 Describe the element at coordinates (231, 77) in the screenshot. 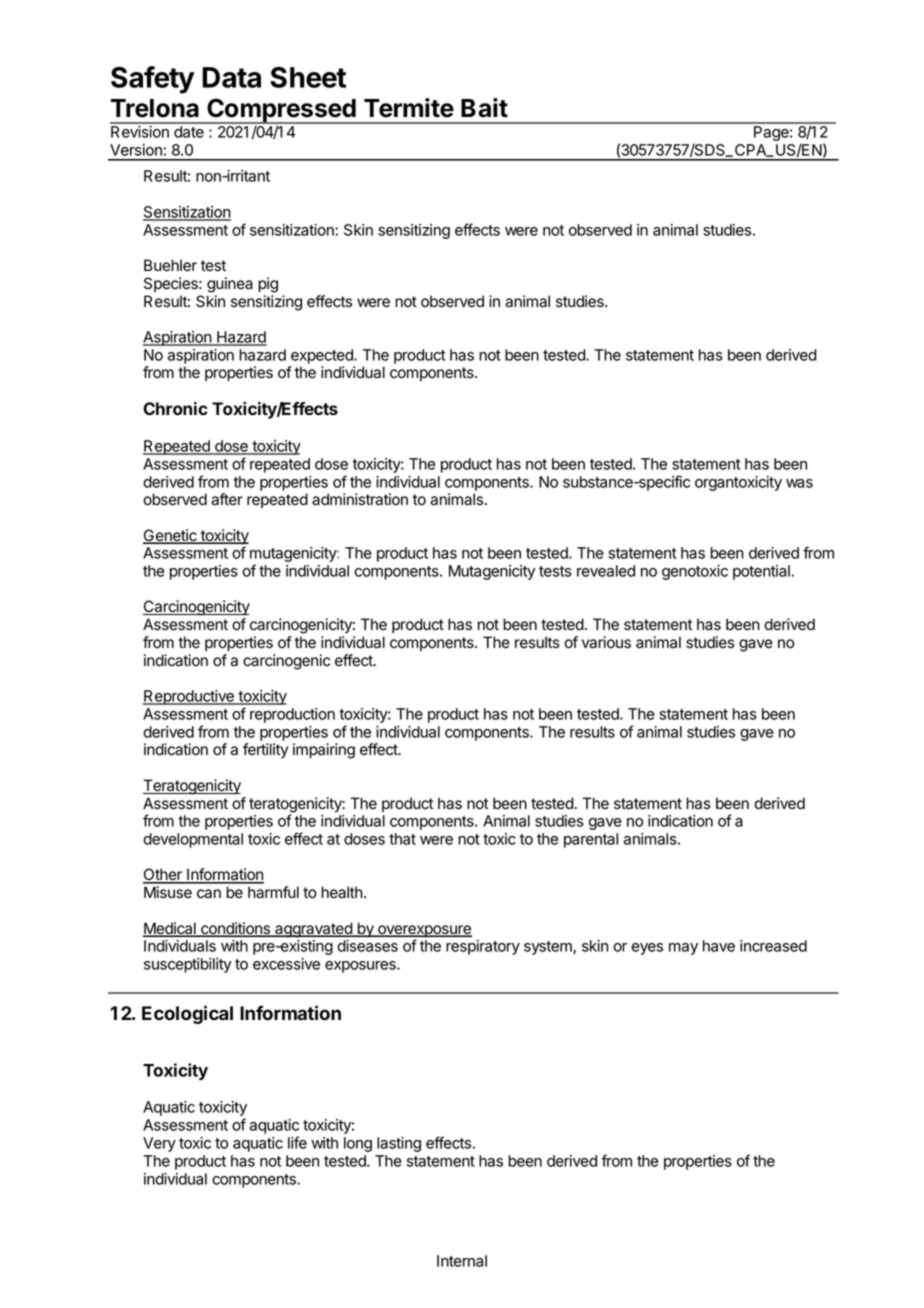

I see `Data` at that location.
